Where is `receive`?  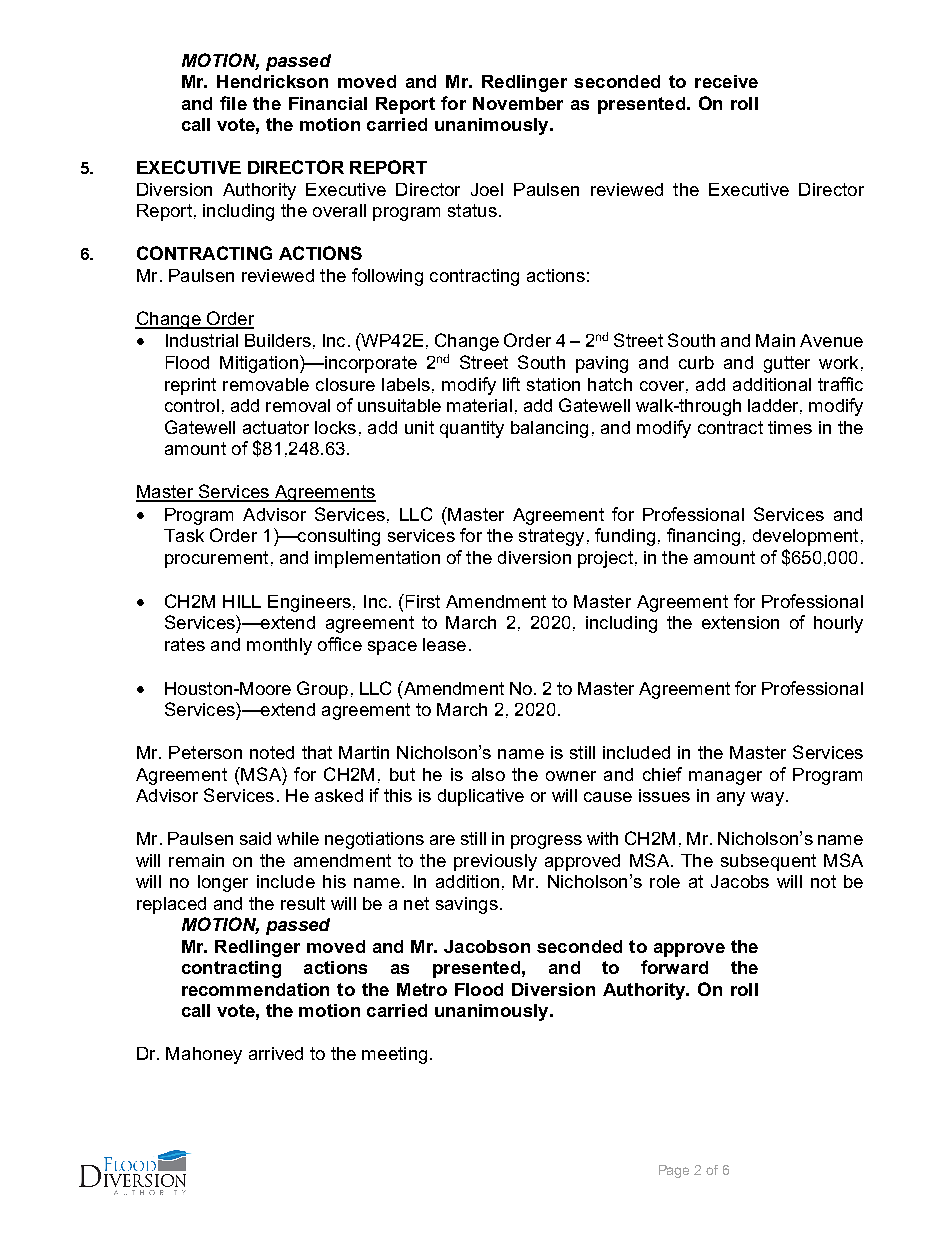
receive is located at coordinates (726, 81).
